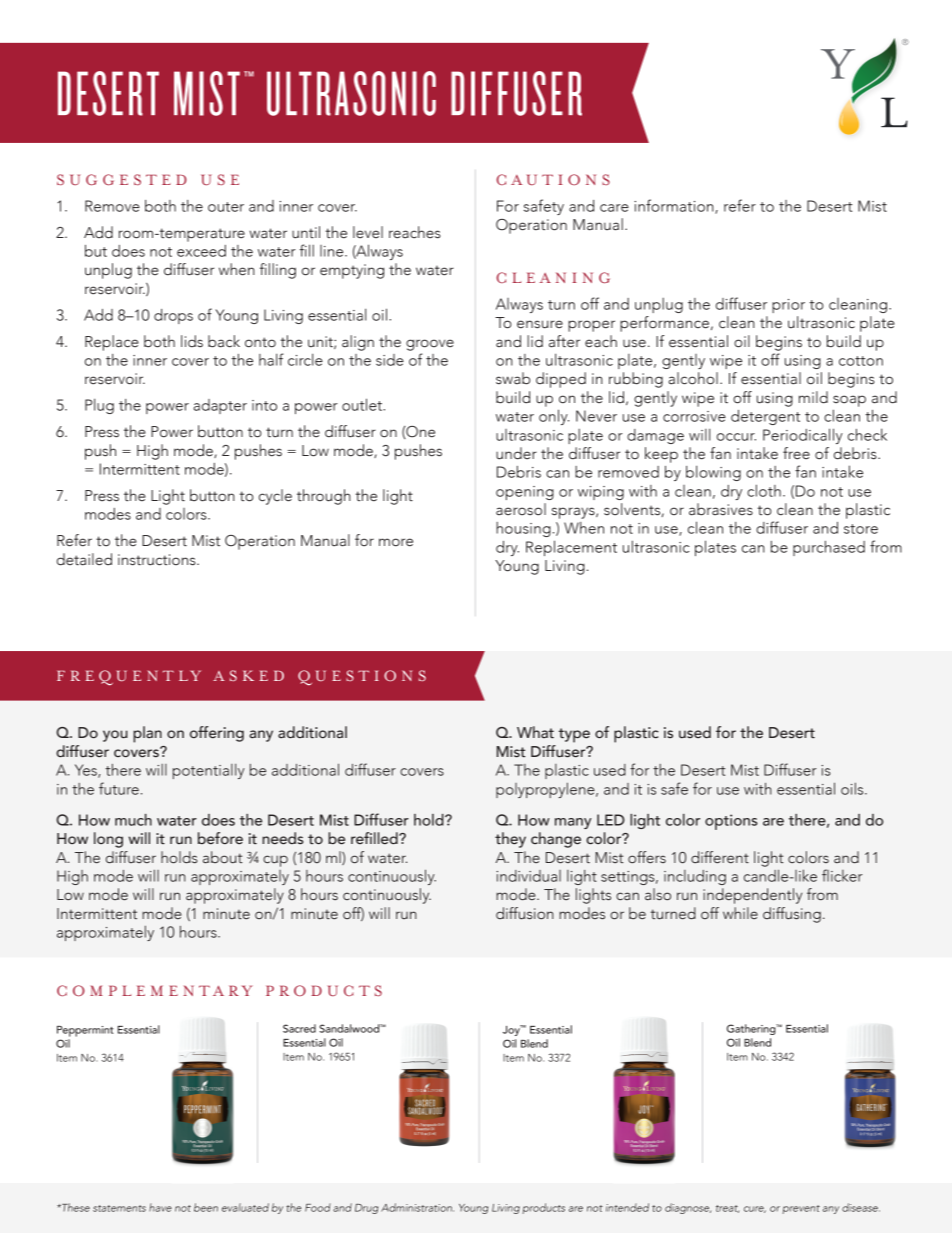 Image resolution: width=952 pixels, height=1233 pixels. What do you see at coordinates (675, 206) in the screenshot?
I see `information` at bounding box center [675, 206].
